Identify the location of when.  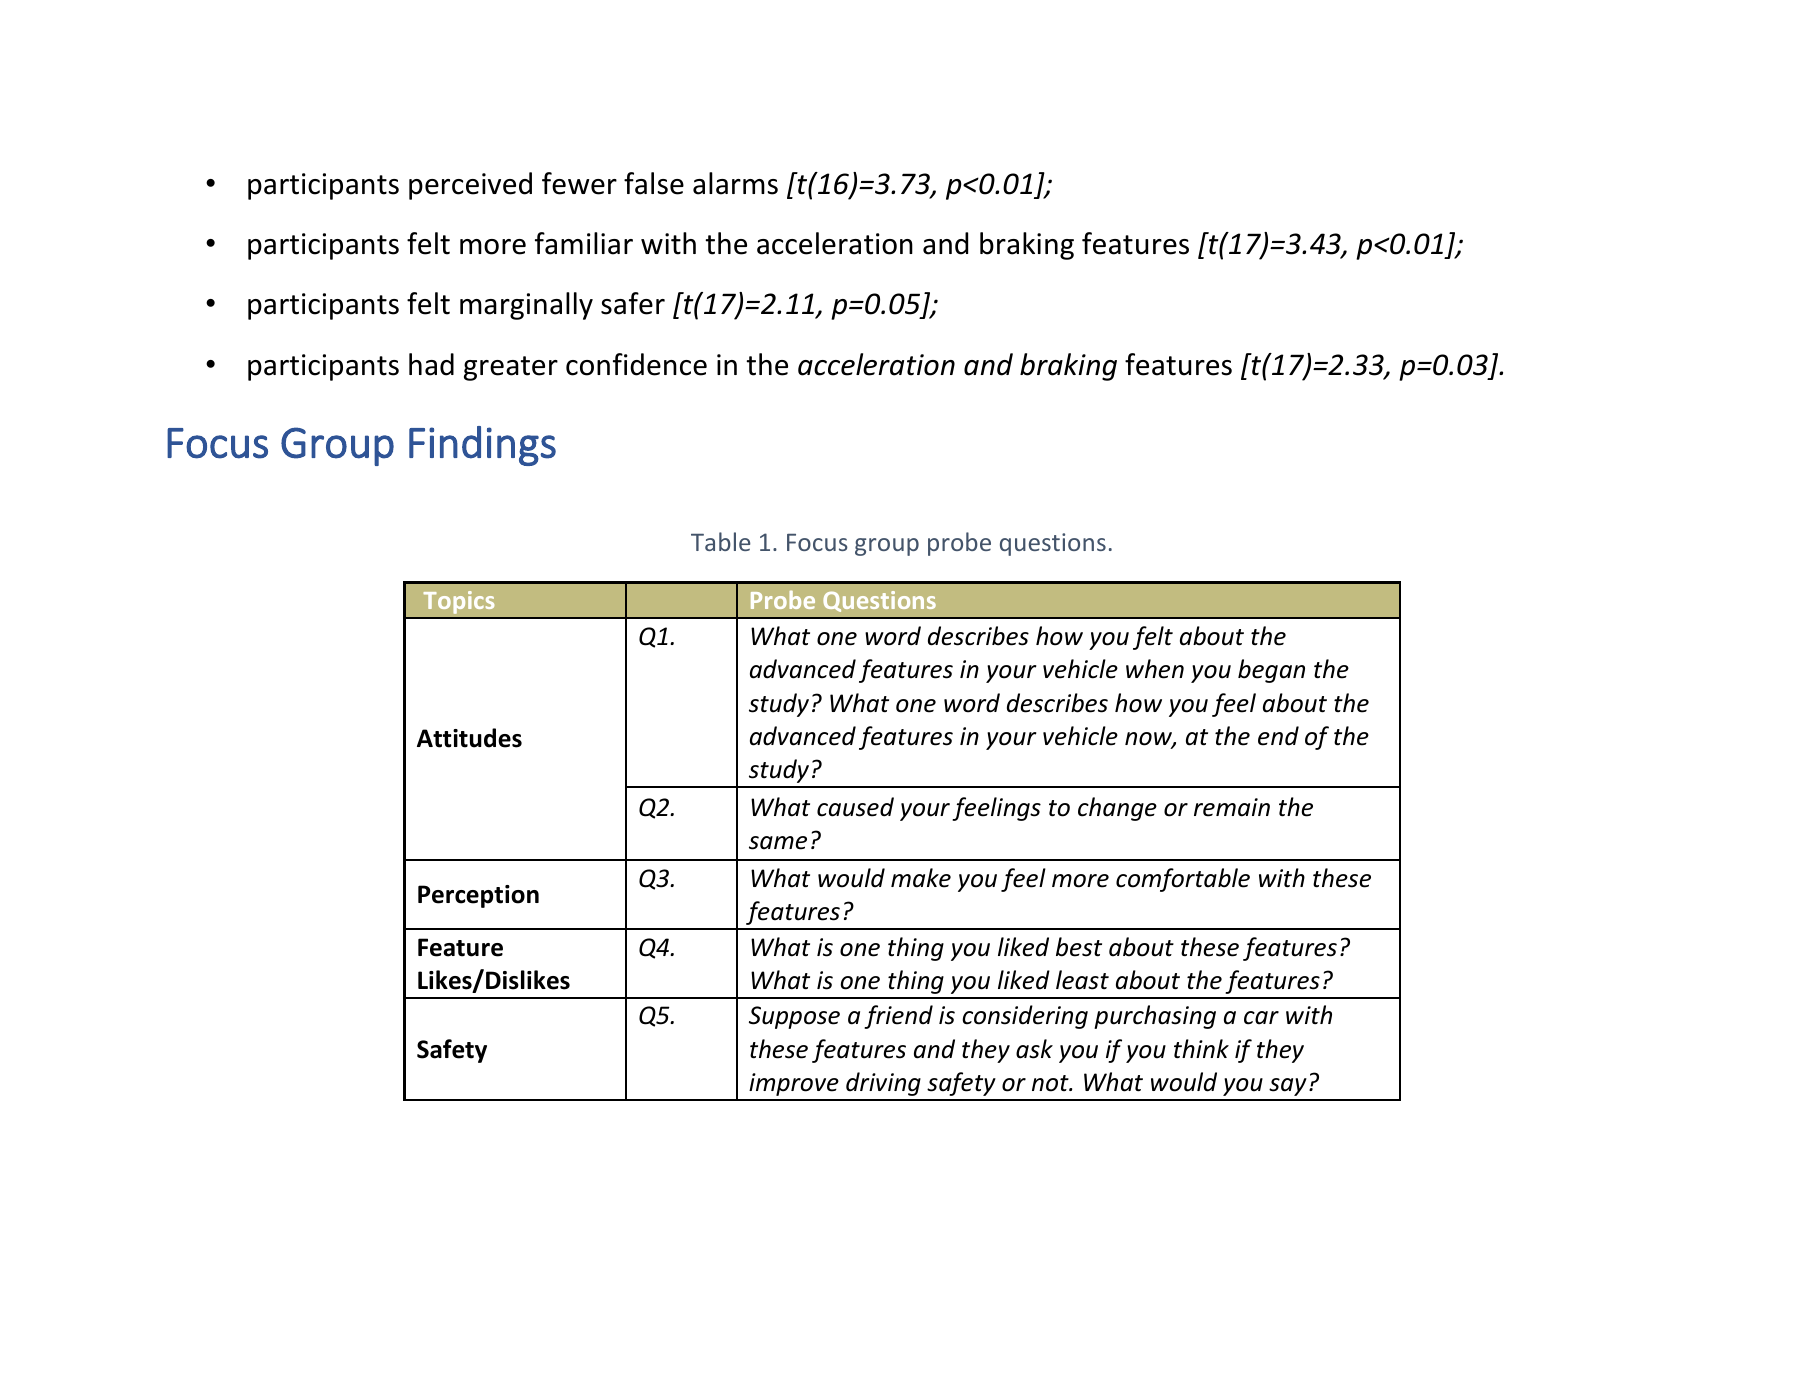
(1155, 669).
